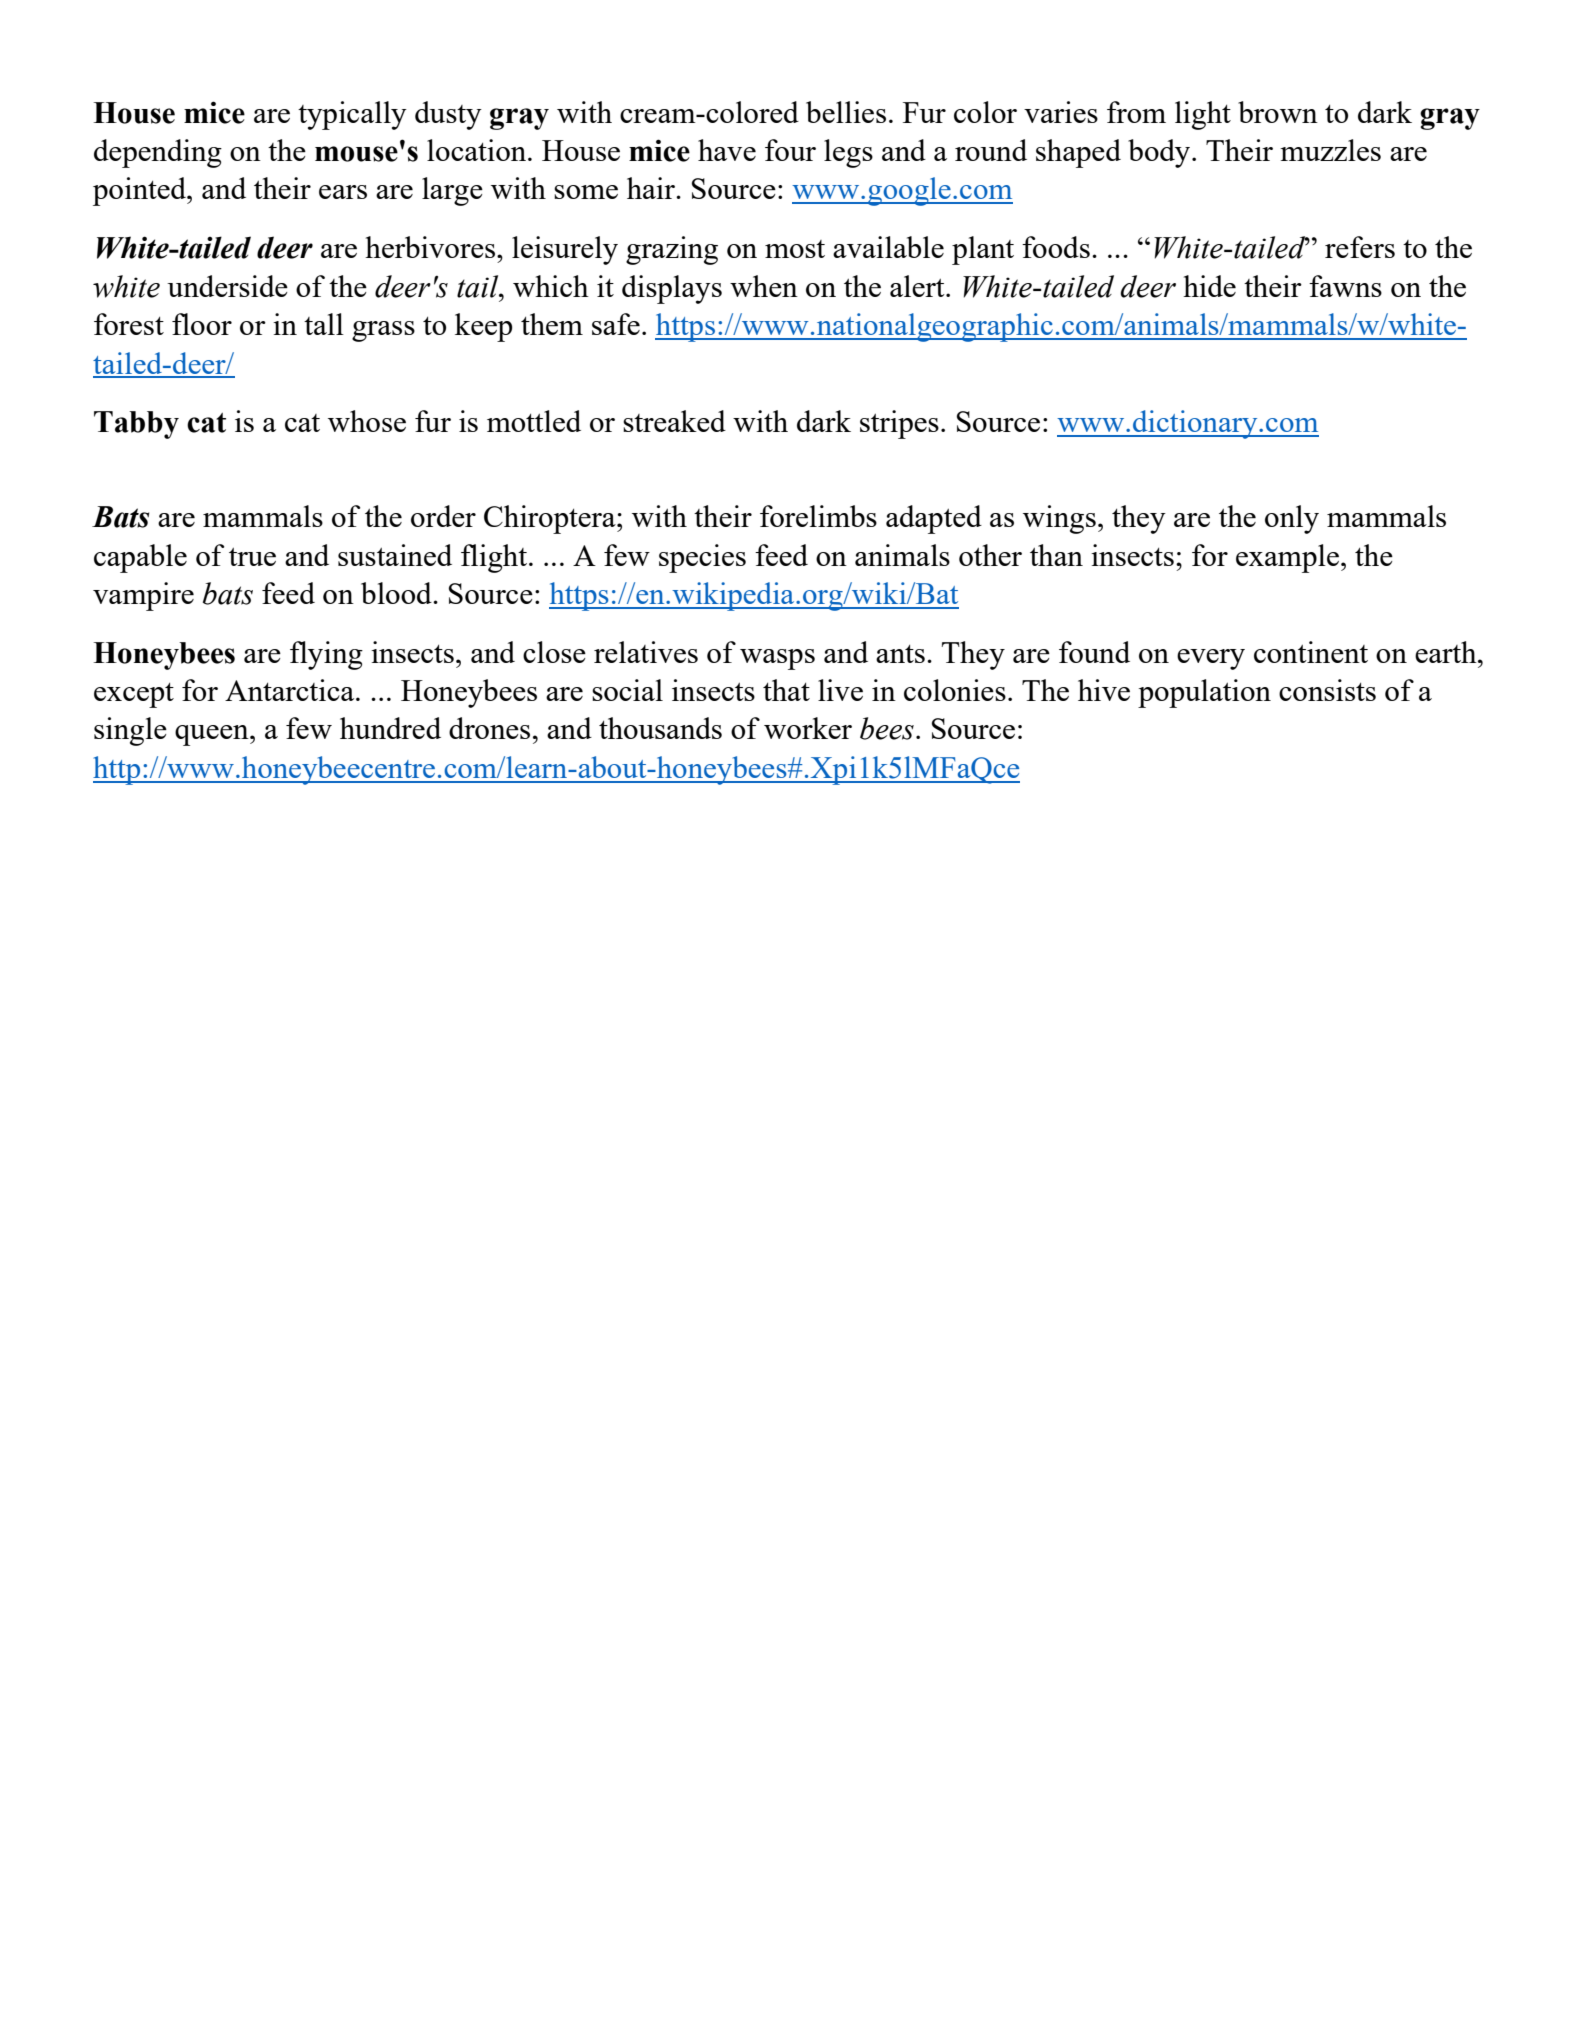 This document has height=2042, width=1578. I want to click on worker, so click(808, 728).
